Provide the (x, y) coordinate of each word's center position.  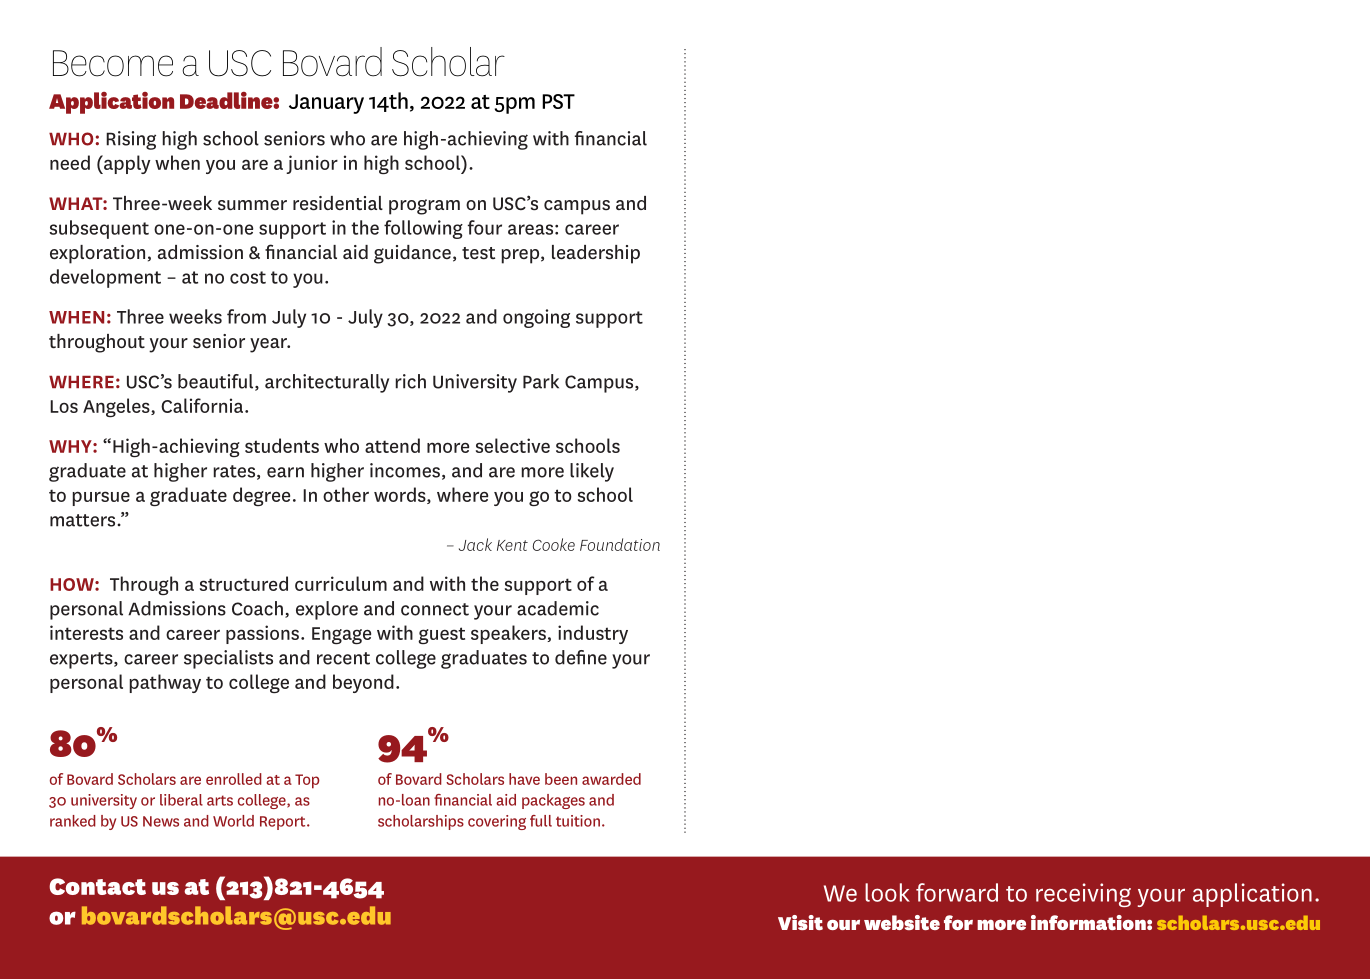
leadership (596, 254)
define (581, 657)
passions (262, 634)
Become (113, 63)
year (269, 345)
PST (558, 101)
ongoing (536, 318)
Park (541, 381)
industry (593, 634)
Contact (97, 886)
